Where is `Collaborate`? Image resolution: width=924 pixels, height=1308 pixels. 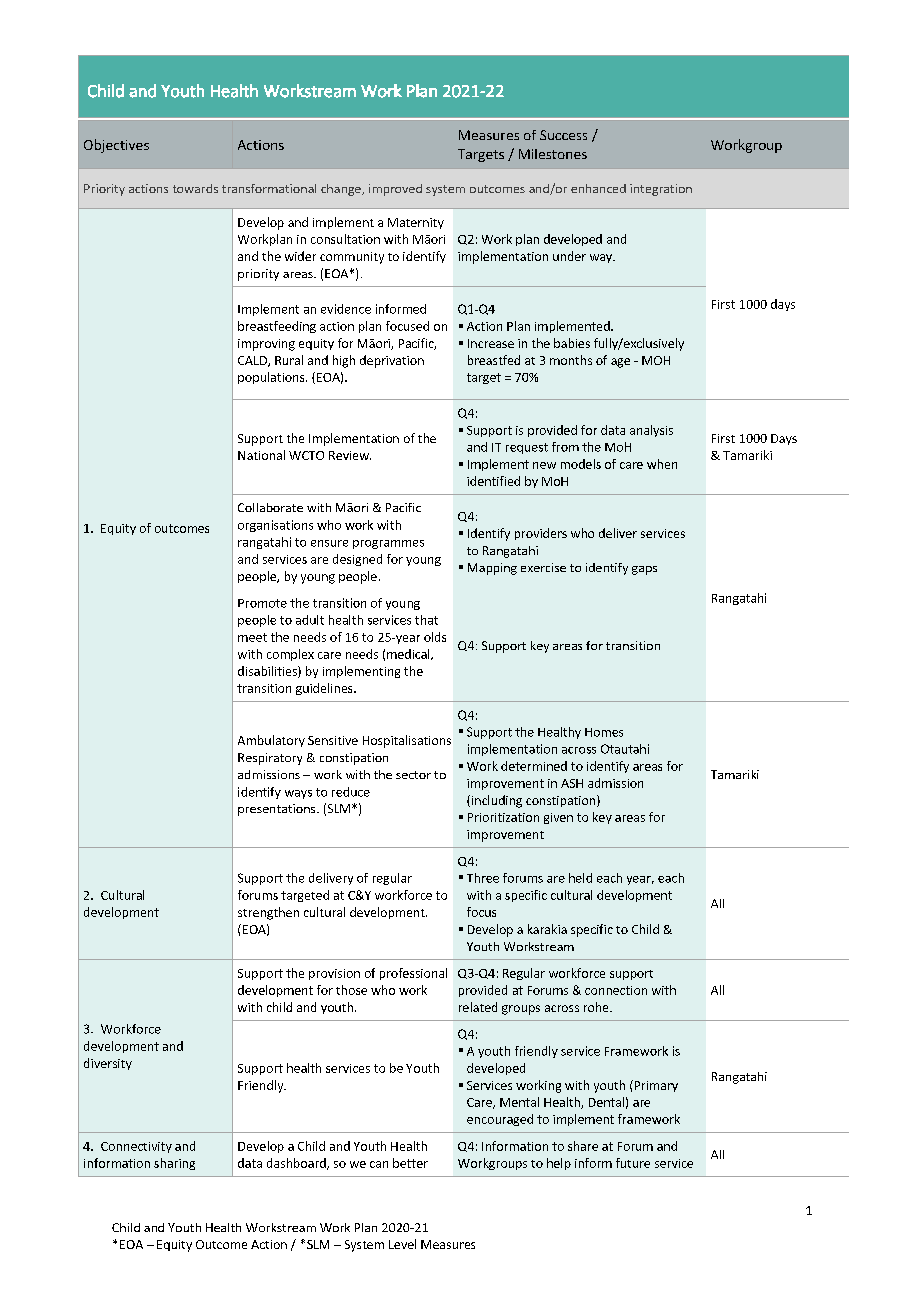
Collaborate is located at coordinates (270, 507).
